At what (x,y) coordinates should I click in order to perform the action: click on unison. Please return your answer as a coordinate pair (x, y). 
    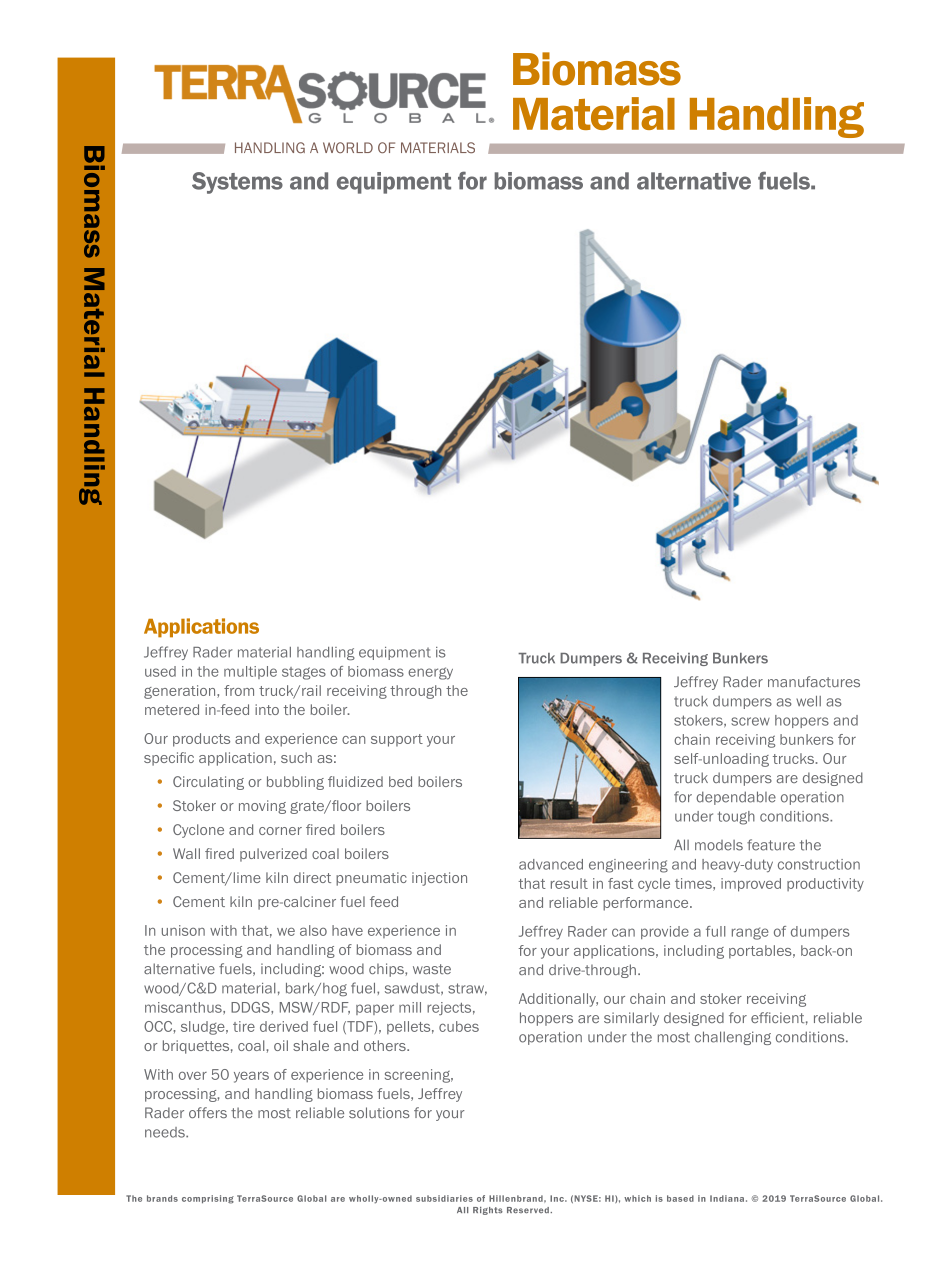
    Looking at the image, I should click on (183, 930).
